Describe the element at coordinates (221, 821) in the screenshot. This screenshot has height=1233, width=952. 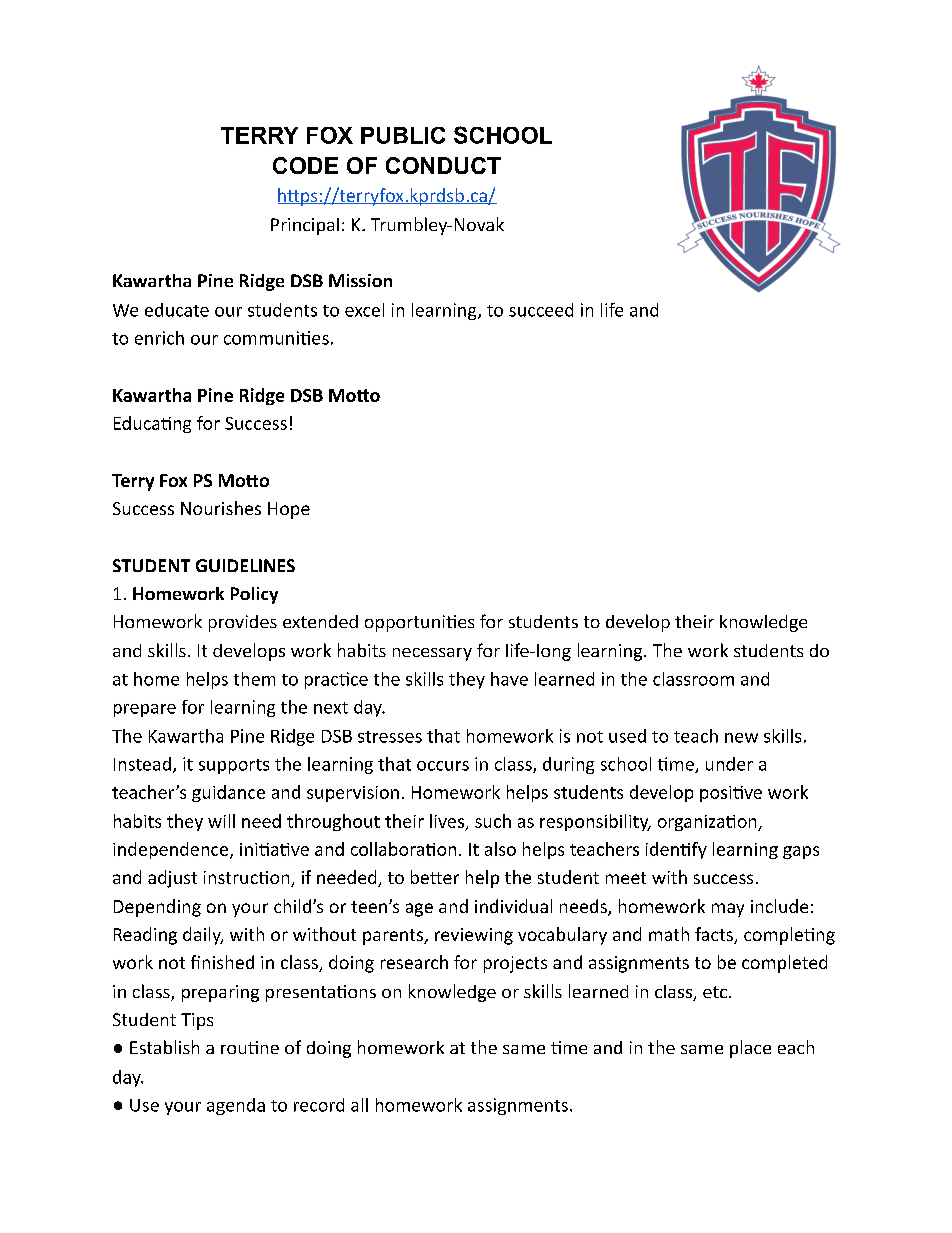
I see `will` at that location.
